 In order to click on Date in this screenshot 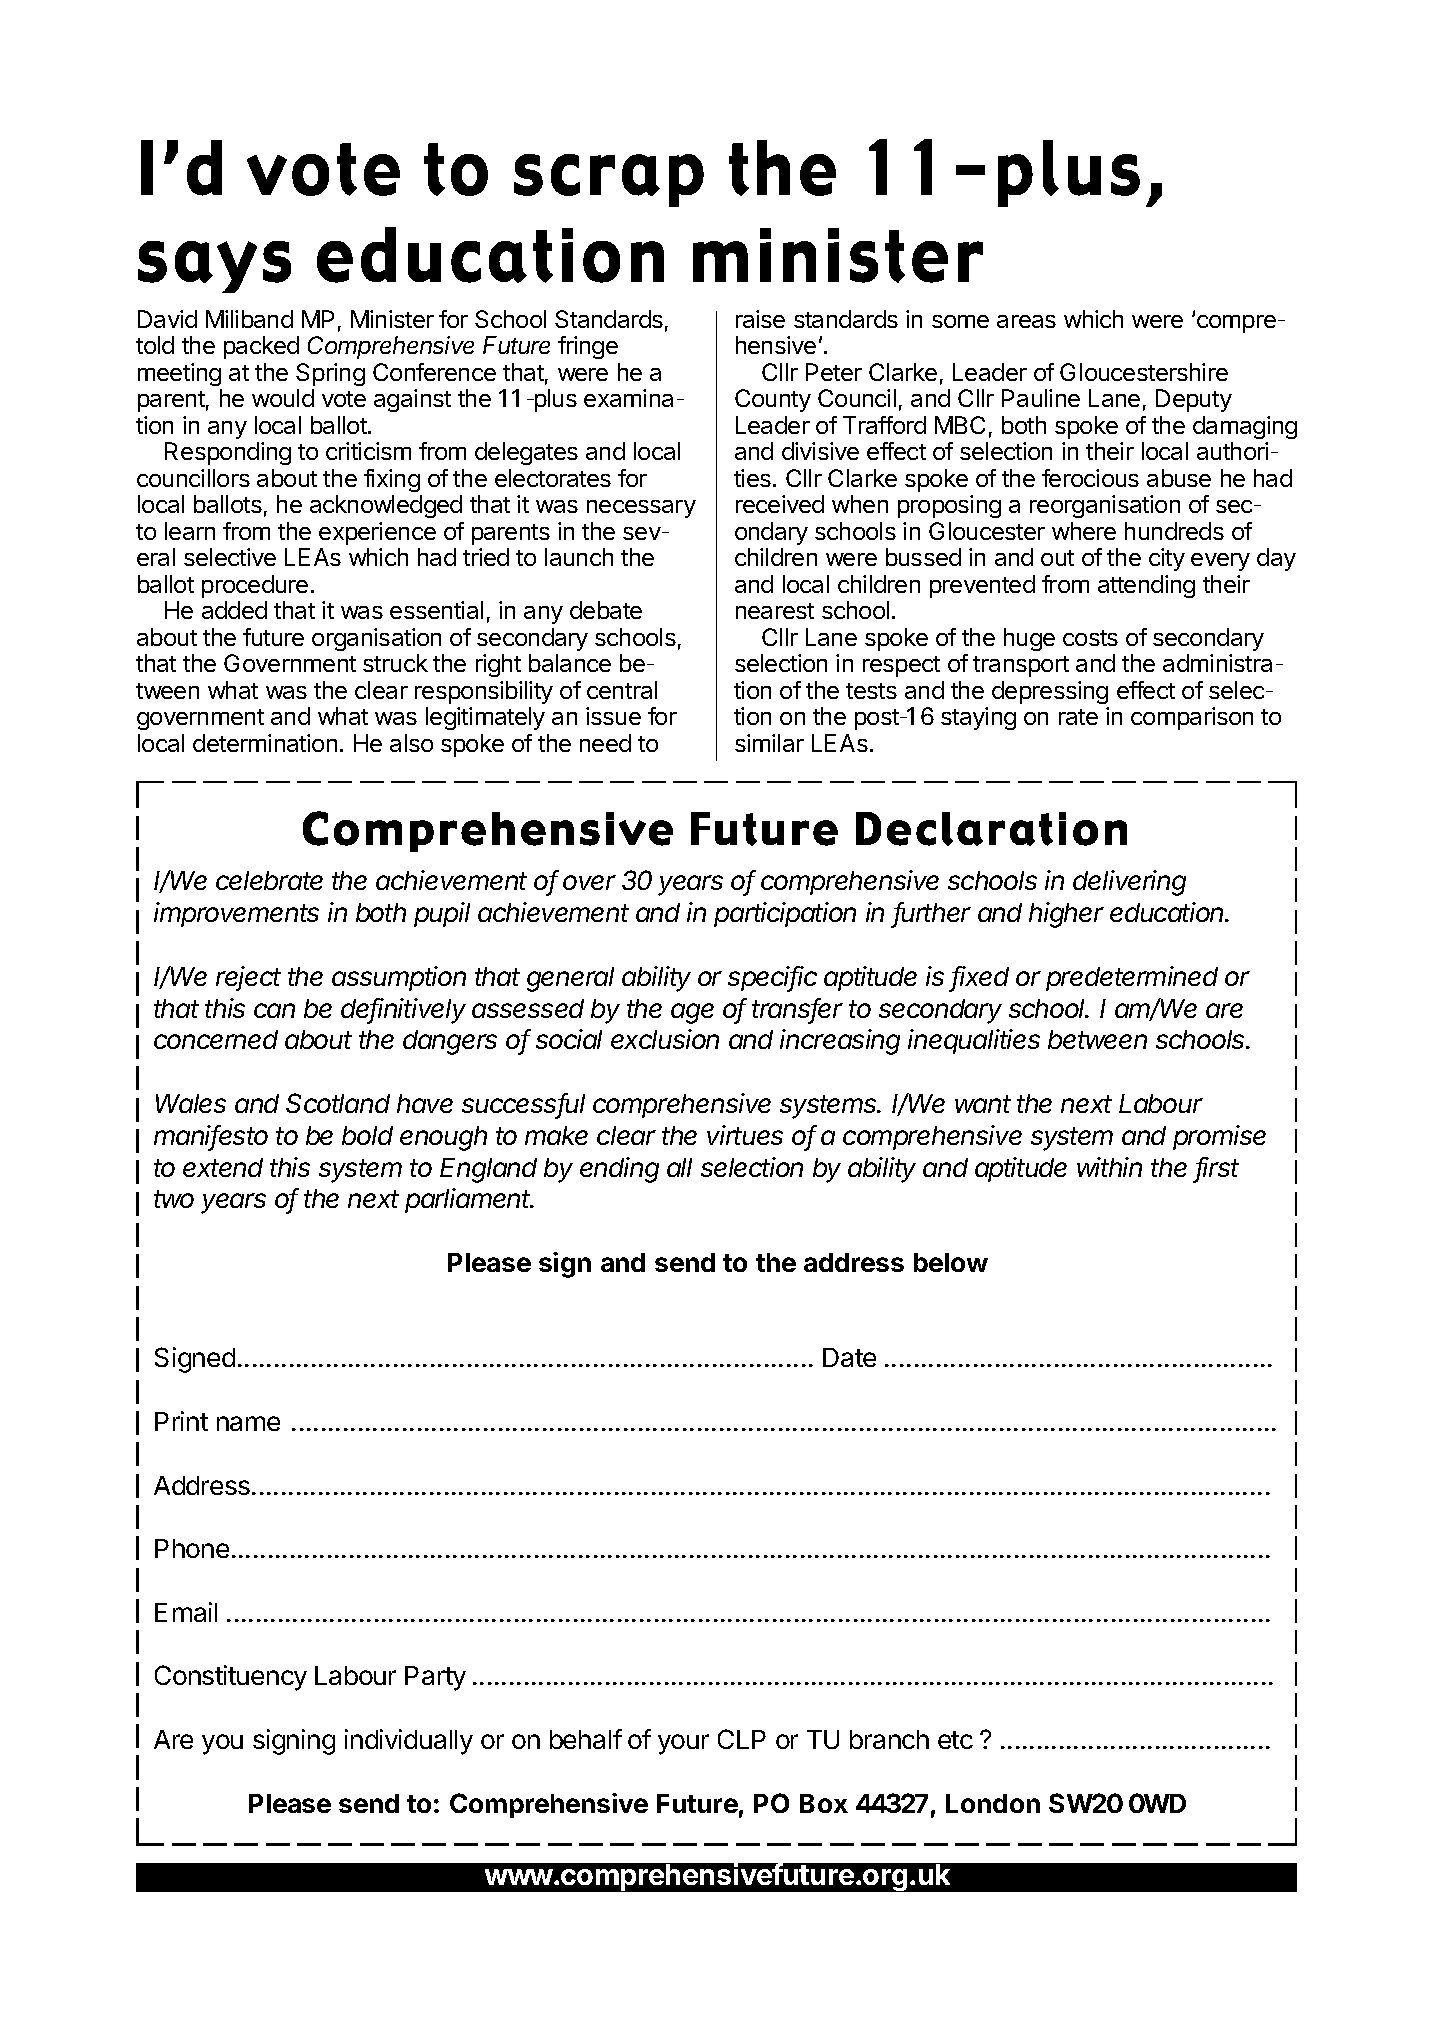, I will do `click(849, 1357)`.
